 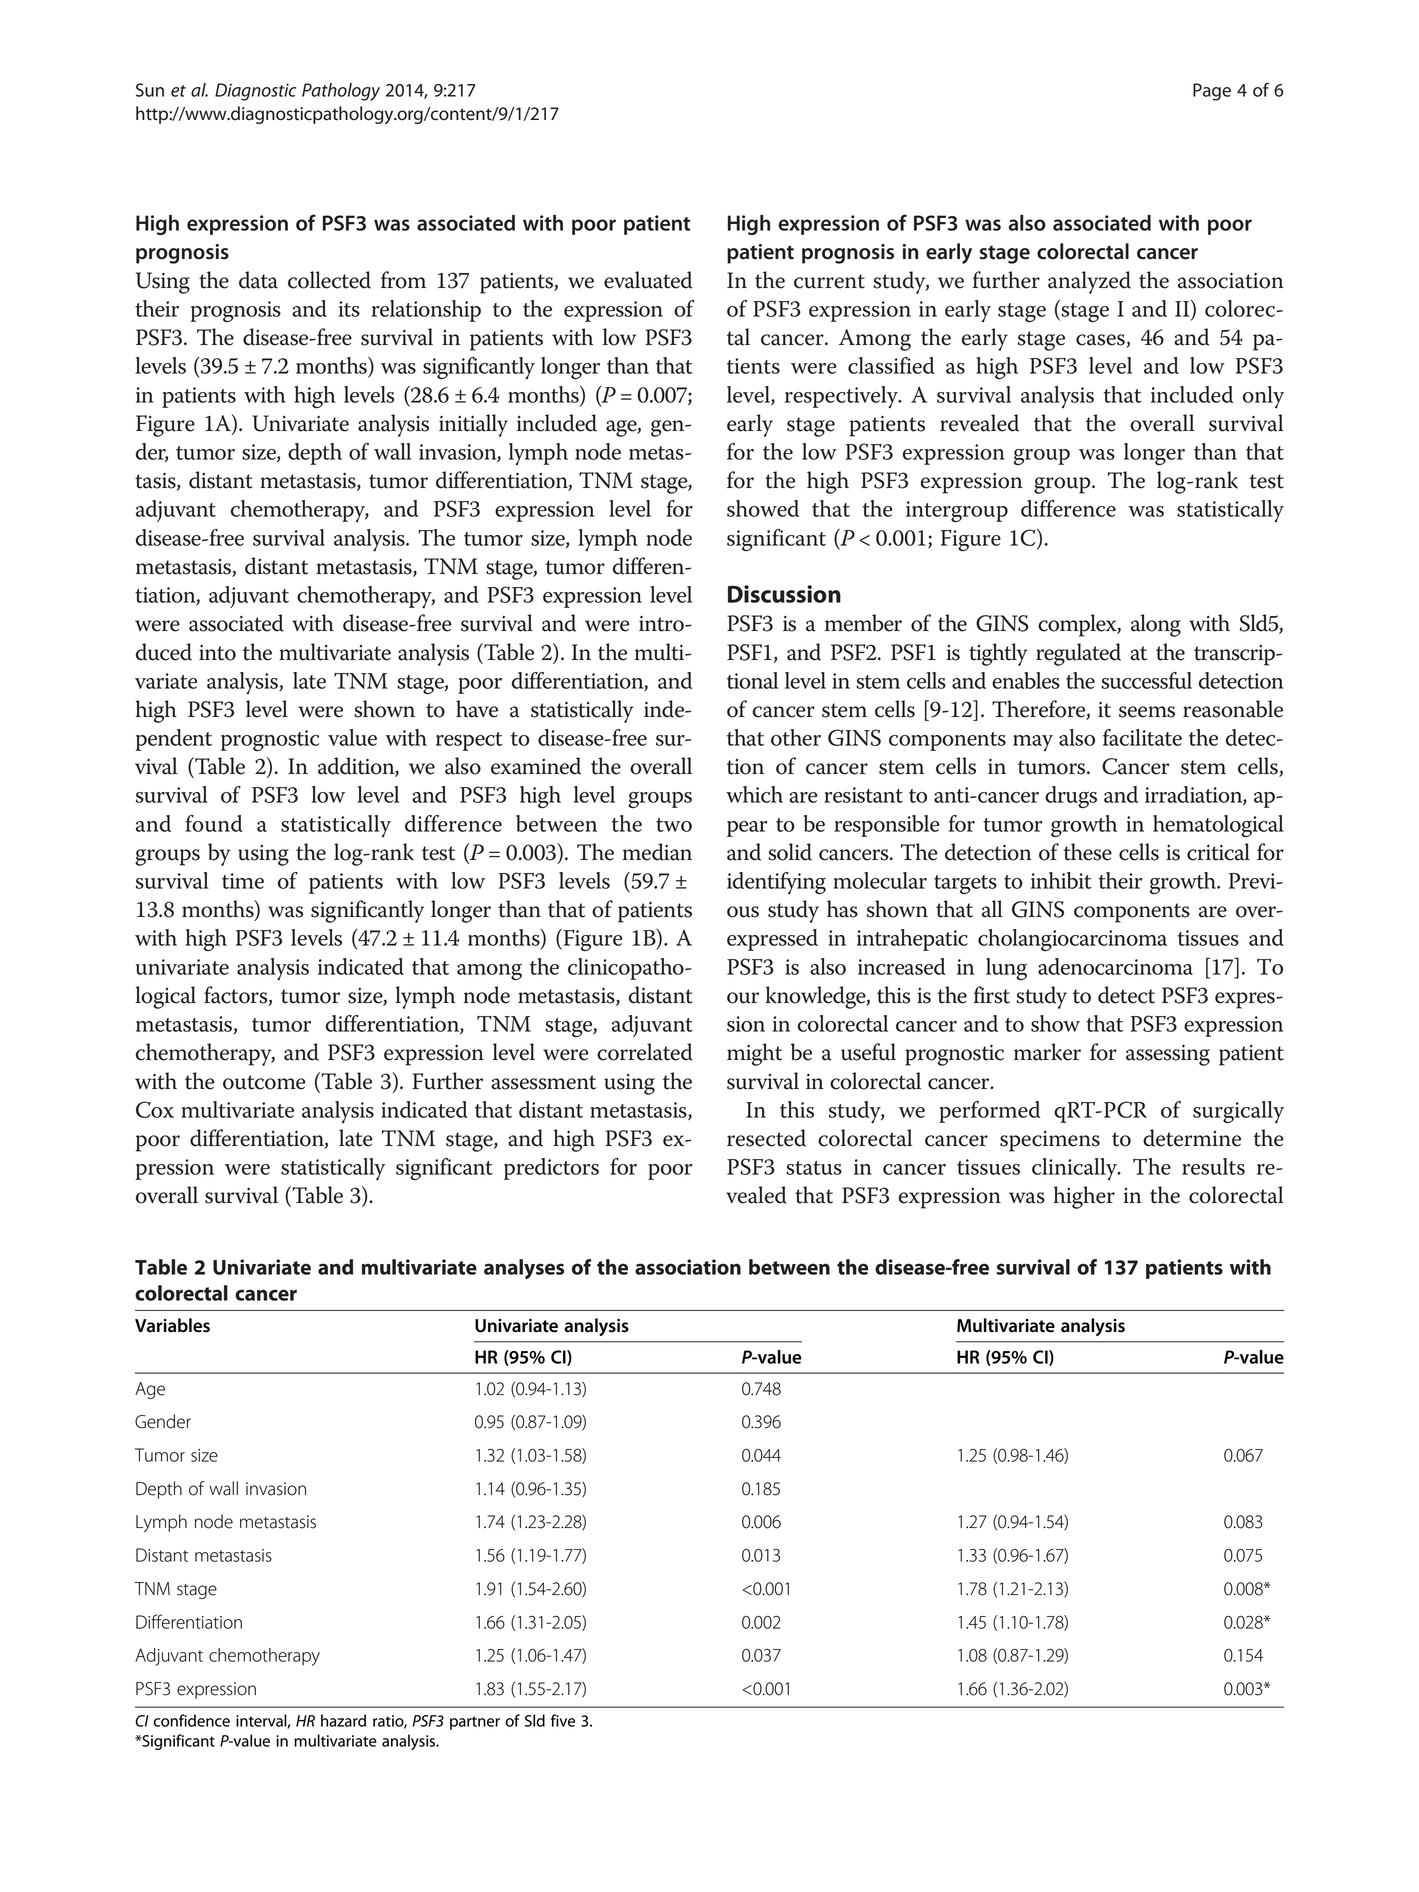 I want to click on outcome, so click(x=264, y=1082).
